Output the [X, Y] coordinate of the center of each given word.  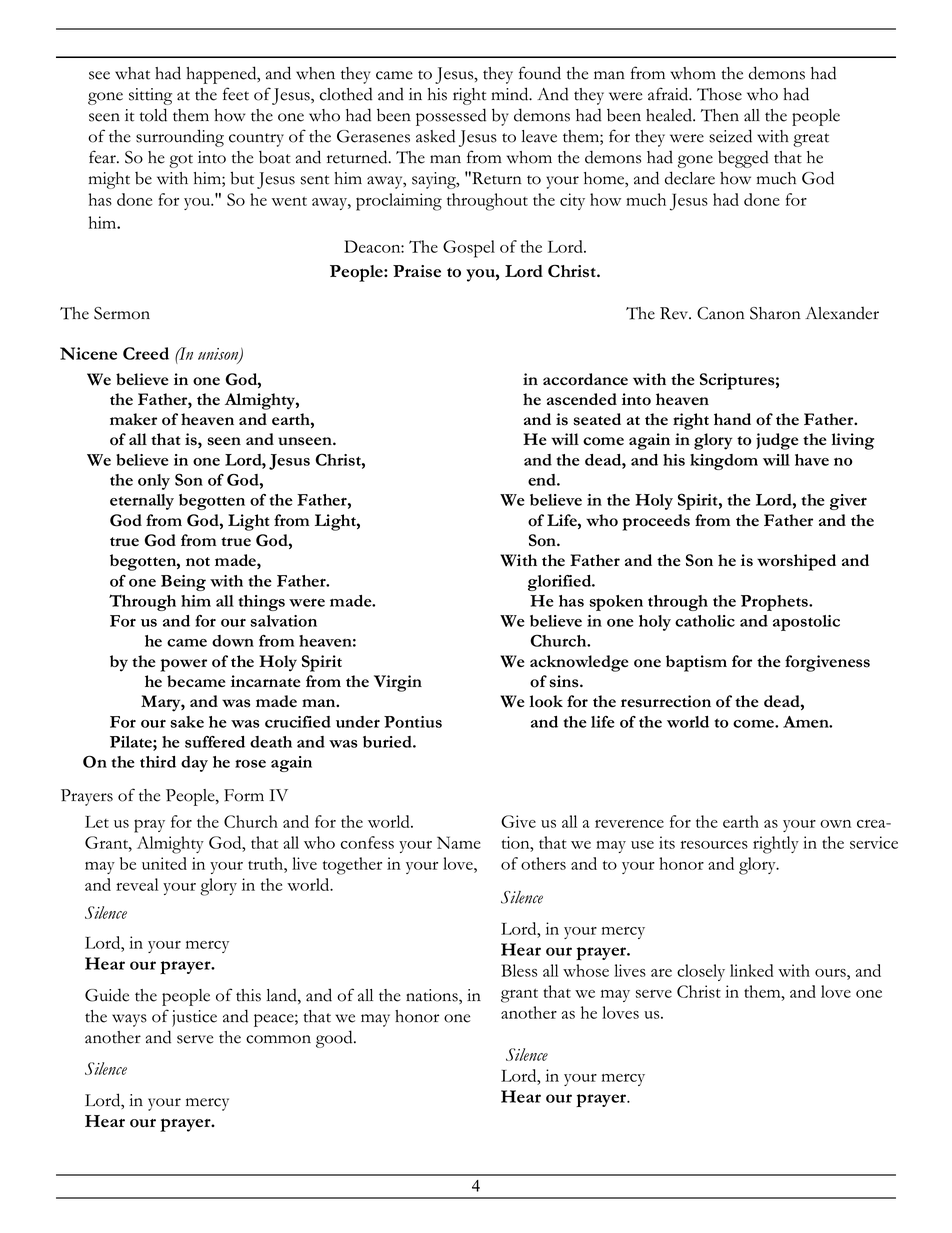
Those [719, 94]
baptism [696, 663]
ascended [582, 399]
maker [133, 419]
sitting [150, 96]
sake [187, 722]
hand [732, 419]
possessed [451, 117]
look [546, 701]
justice [194, 1018]
